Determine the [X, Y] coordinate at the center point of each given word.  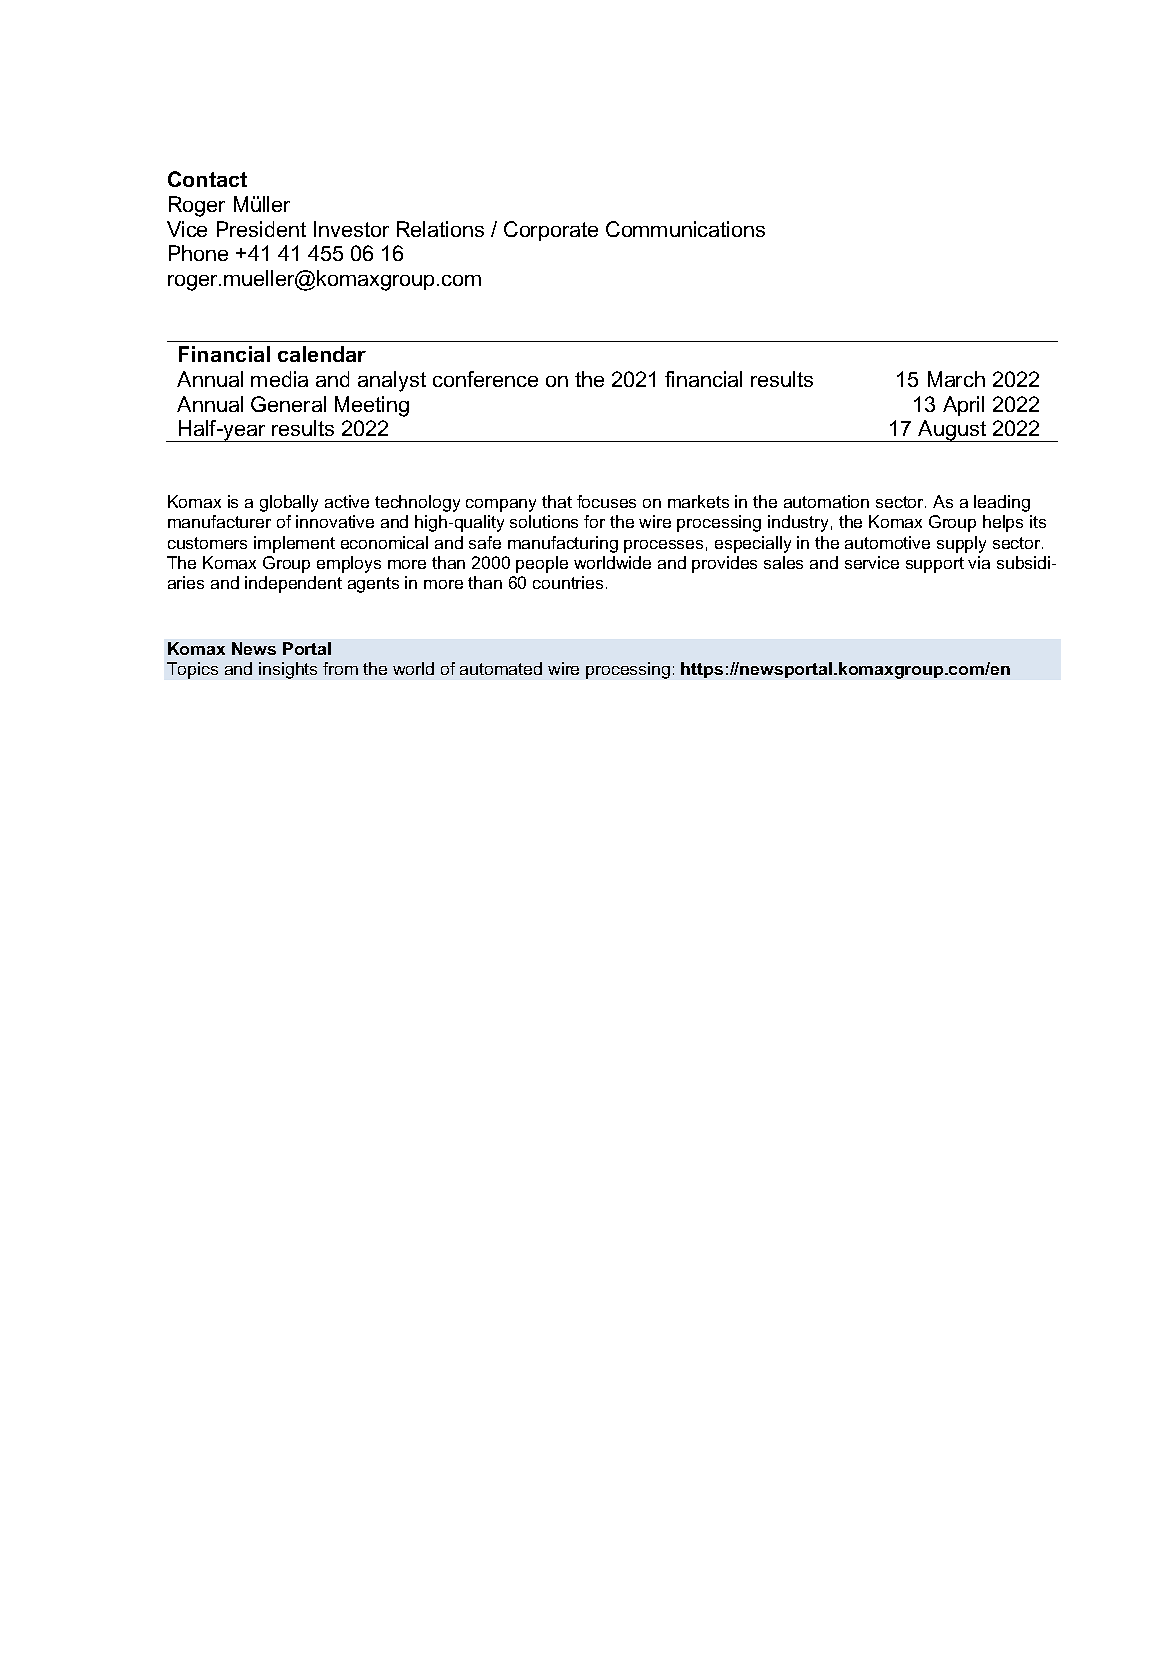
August [953, 431]
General [288, 404]
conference [485, 379]
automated [501, 668]
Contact [207, 179]
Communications [685, 229]
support [935, 565]
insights [288, 670]
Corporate [551, 231]
